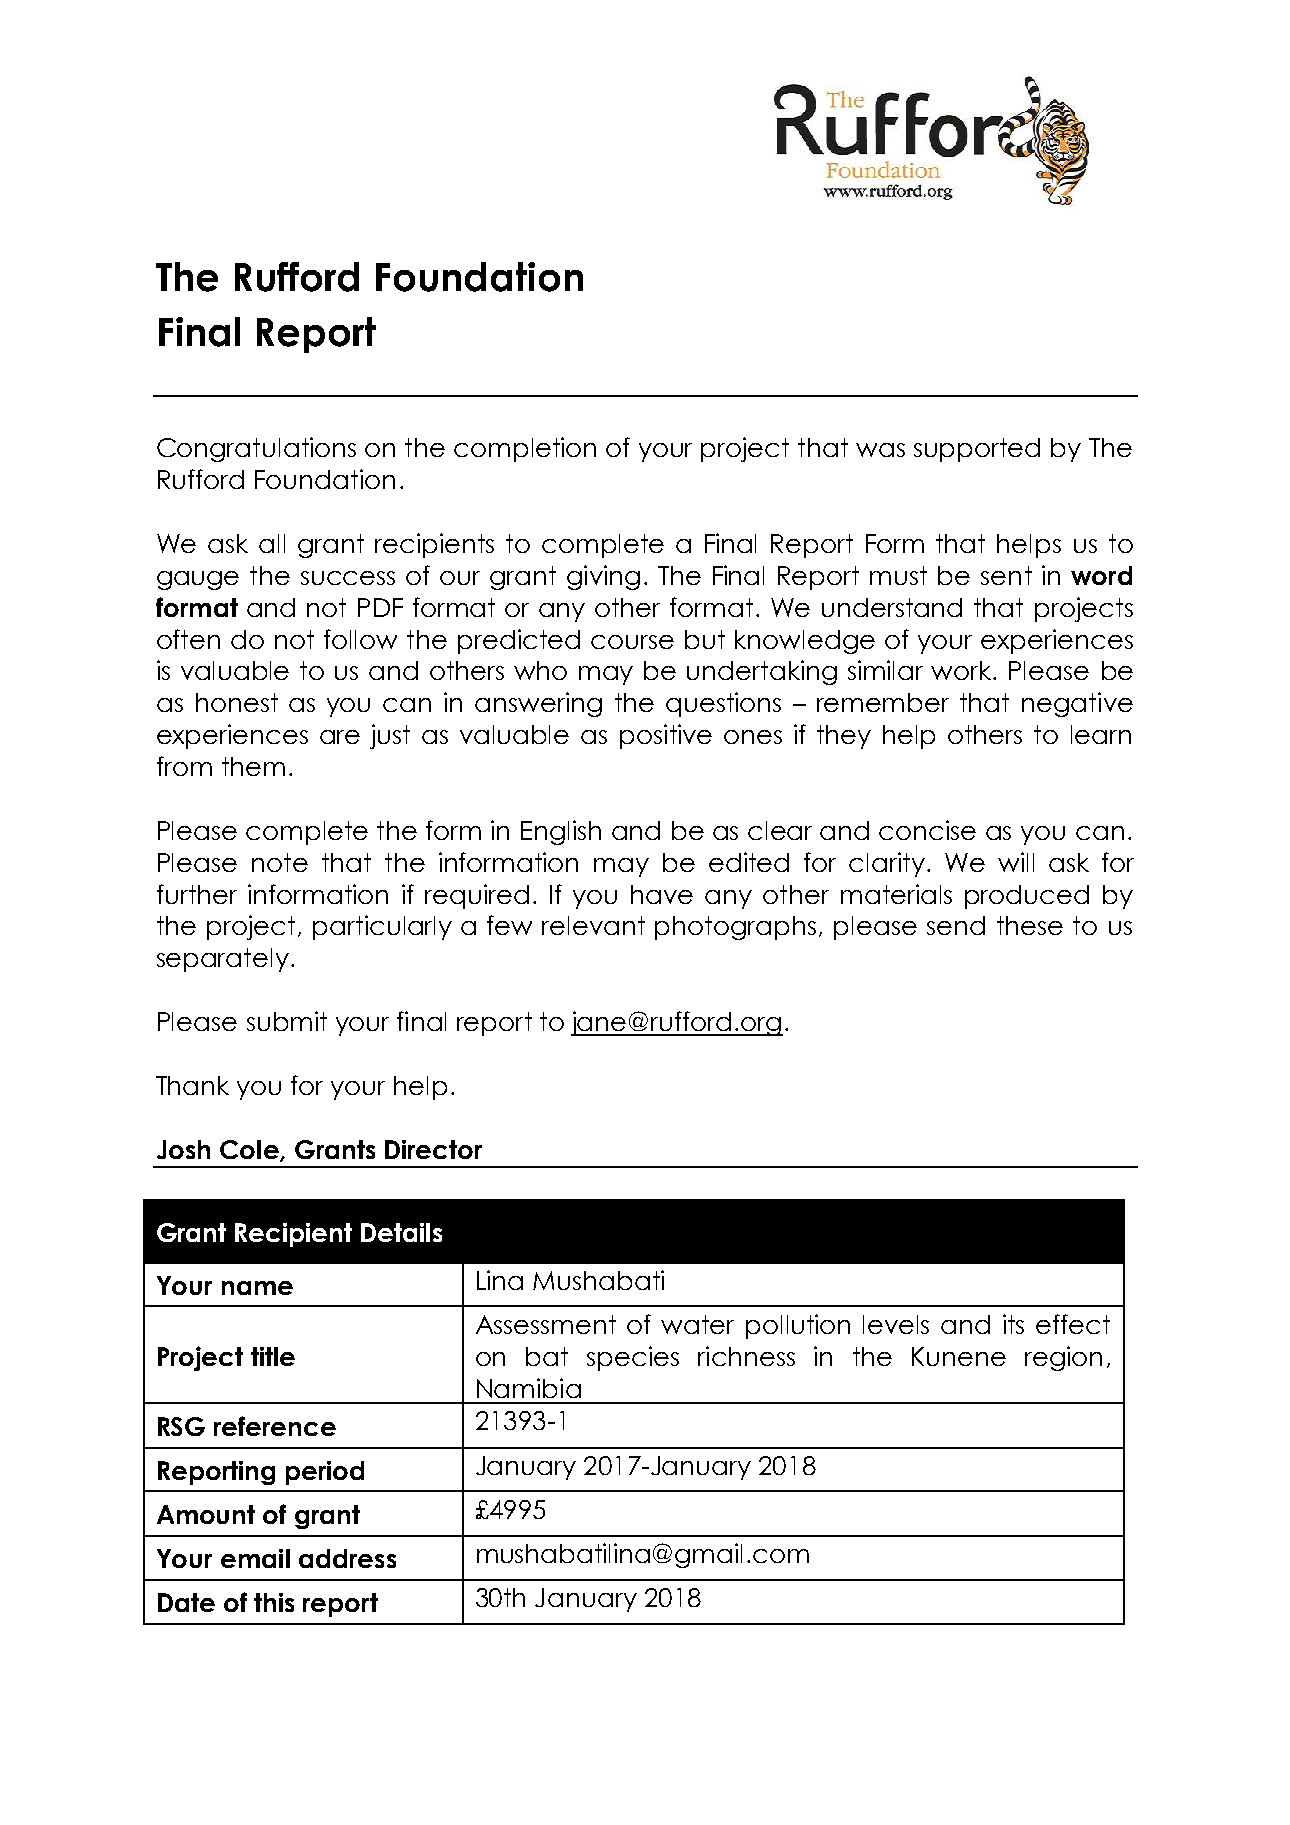 This page has width=1290, height=1825. What do you see at coordinates (666, 736) in the page?
I see `positive` at bounding box center [666, 736].
